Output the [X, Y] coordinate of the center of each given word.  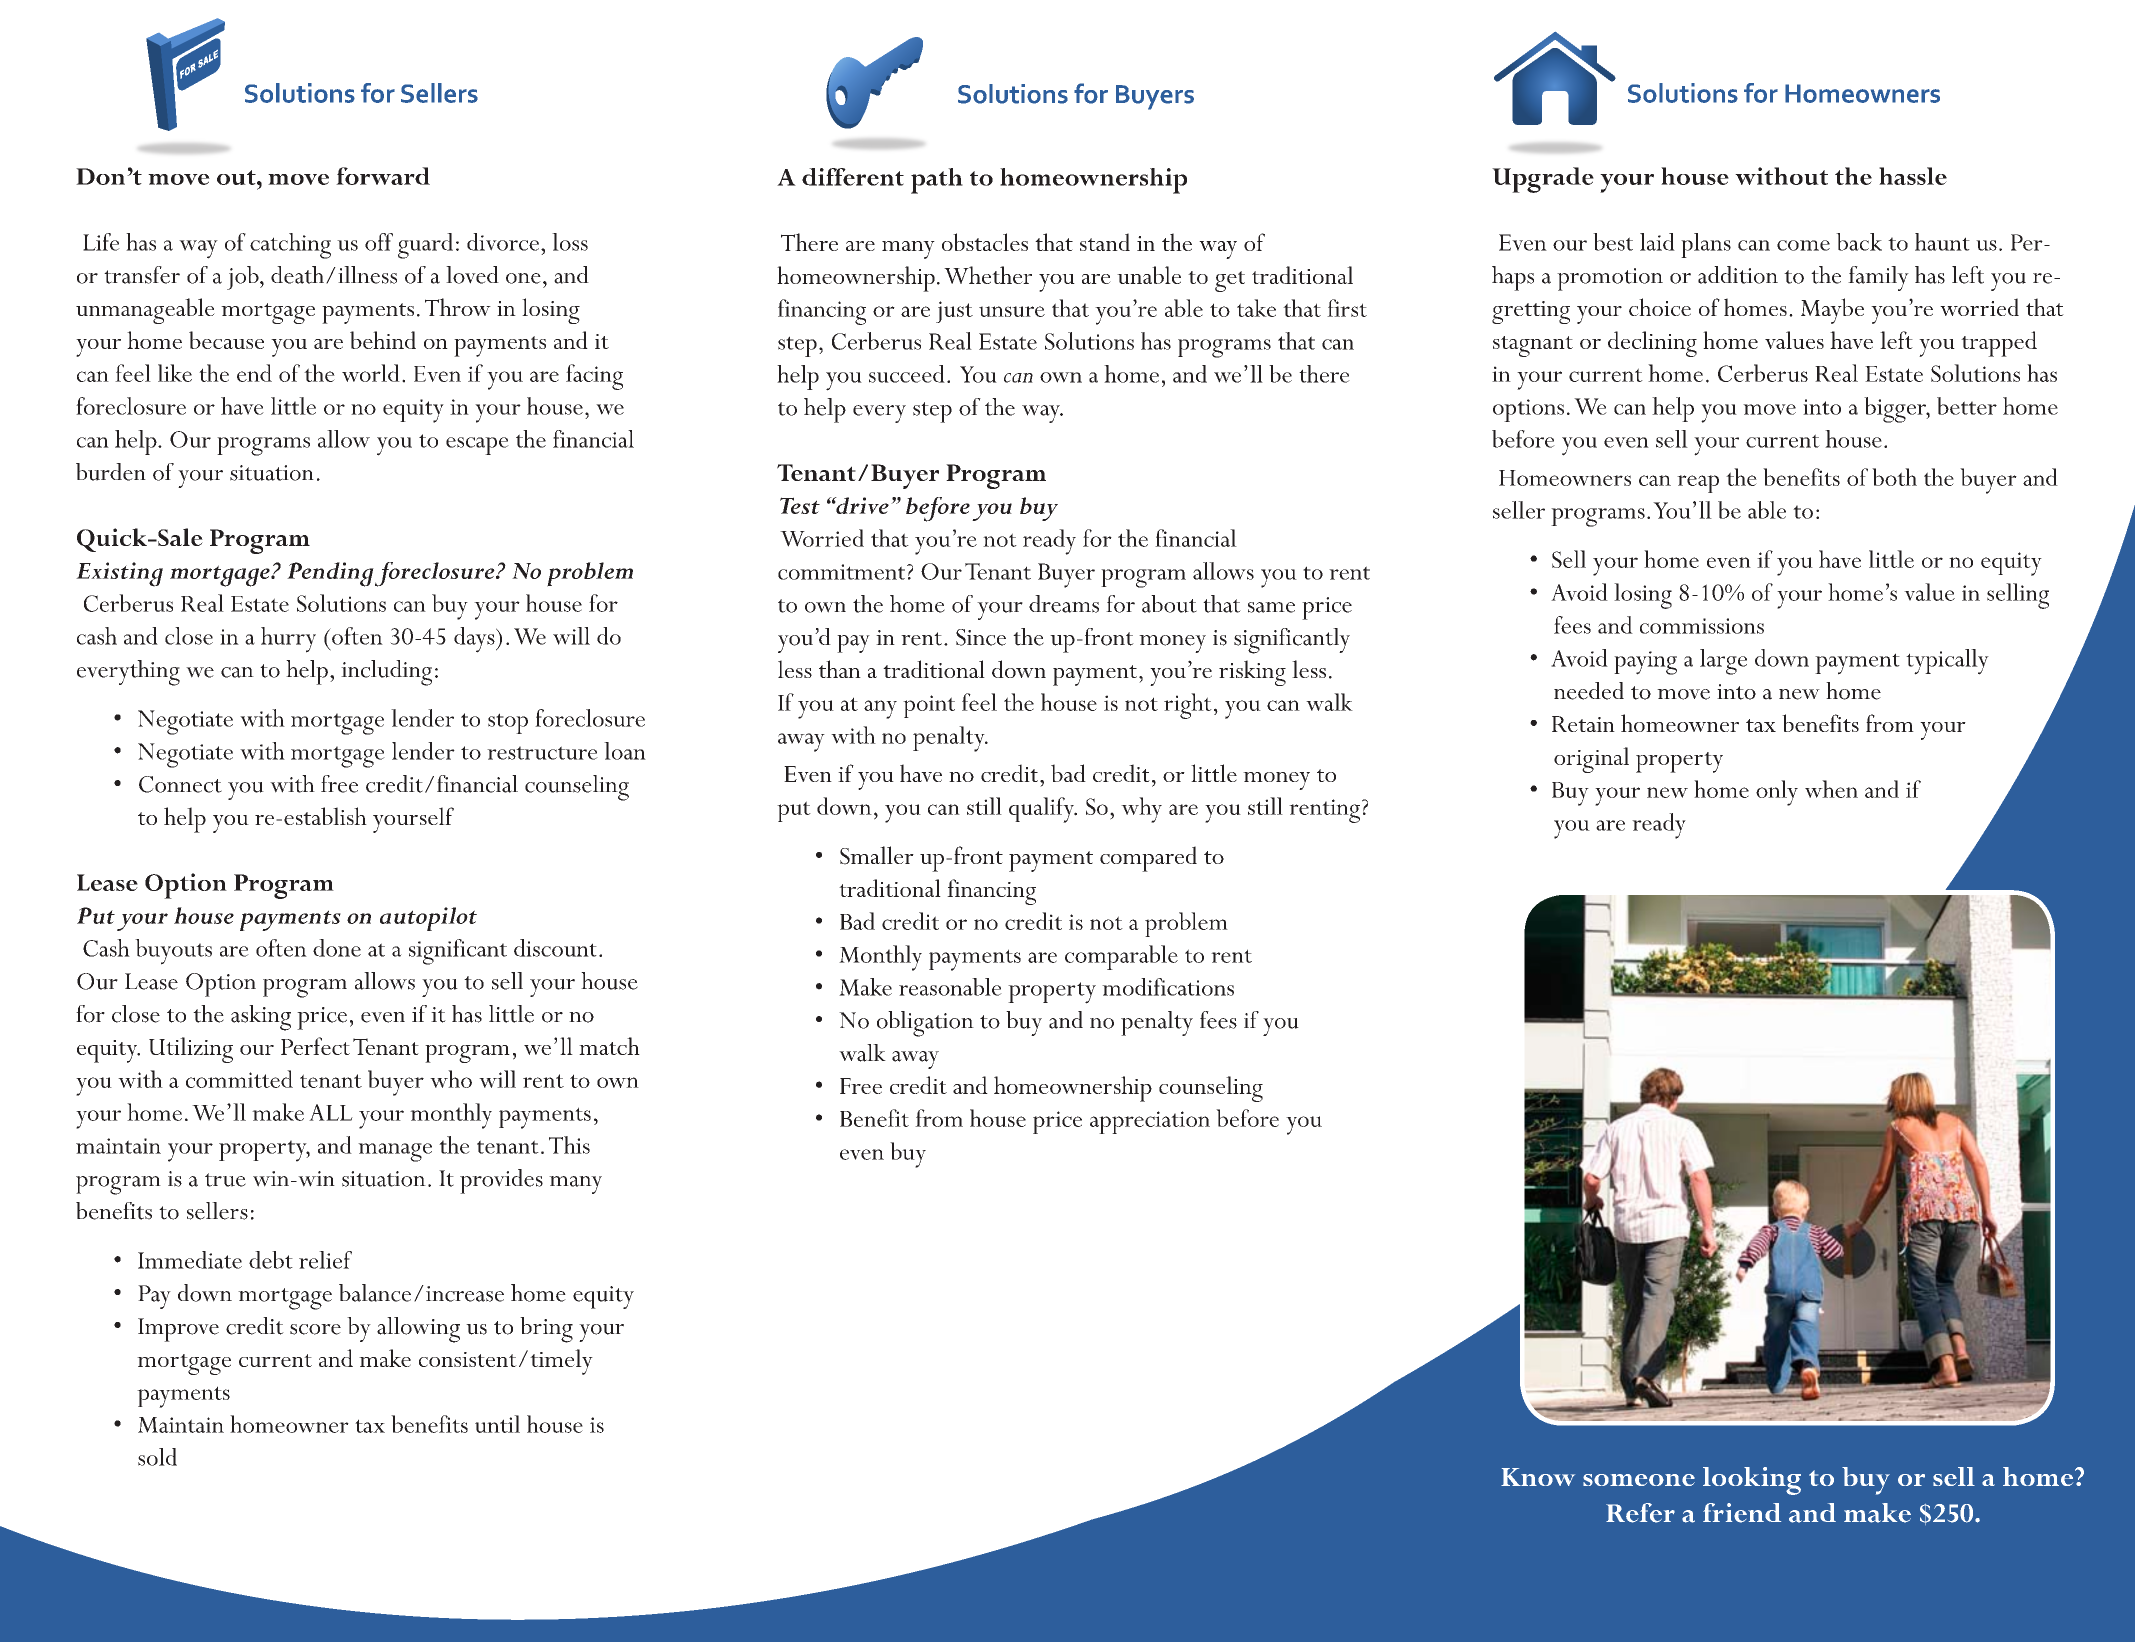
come [1803, 245]
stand [1105, 242]
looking [1752, 1481]
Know [1538, 1477]
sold [157, 1457]
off [379, 242]
